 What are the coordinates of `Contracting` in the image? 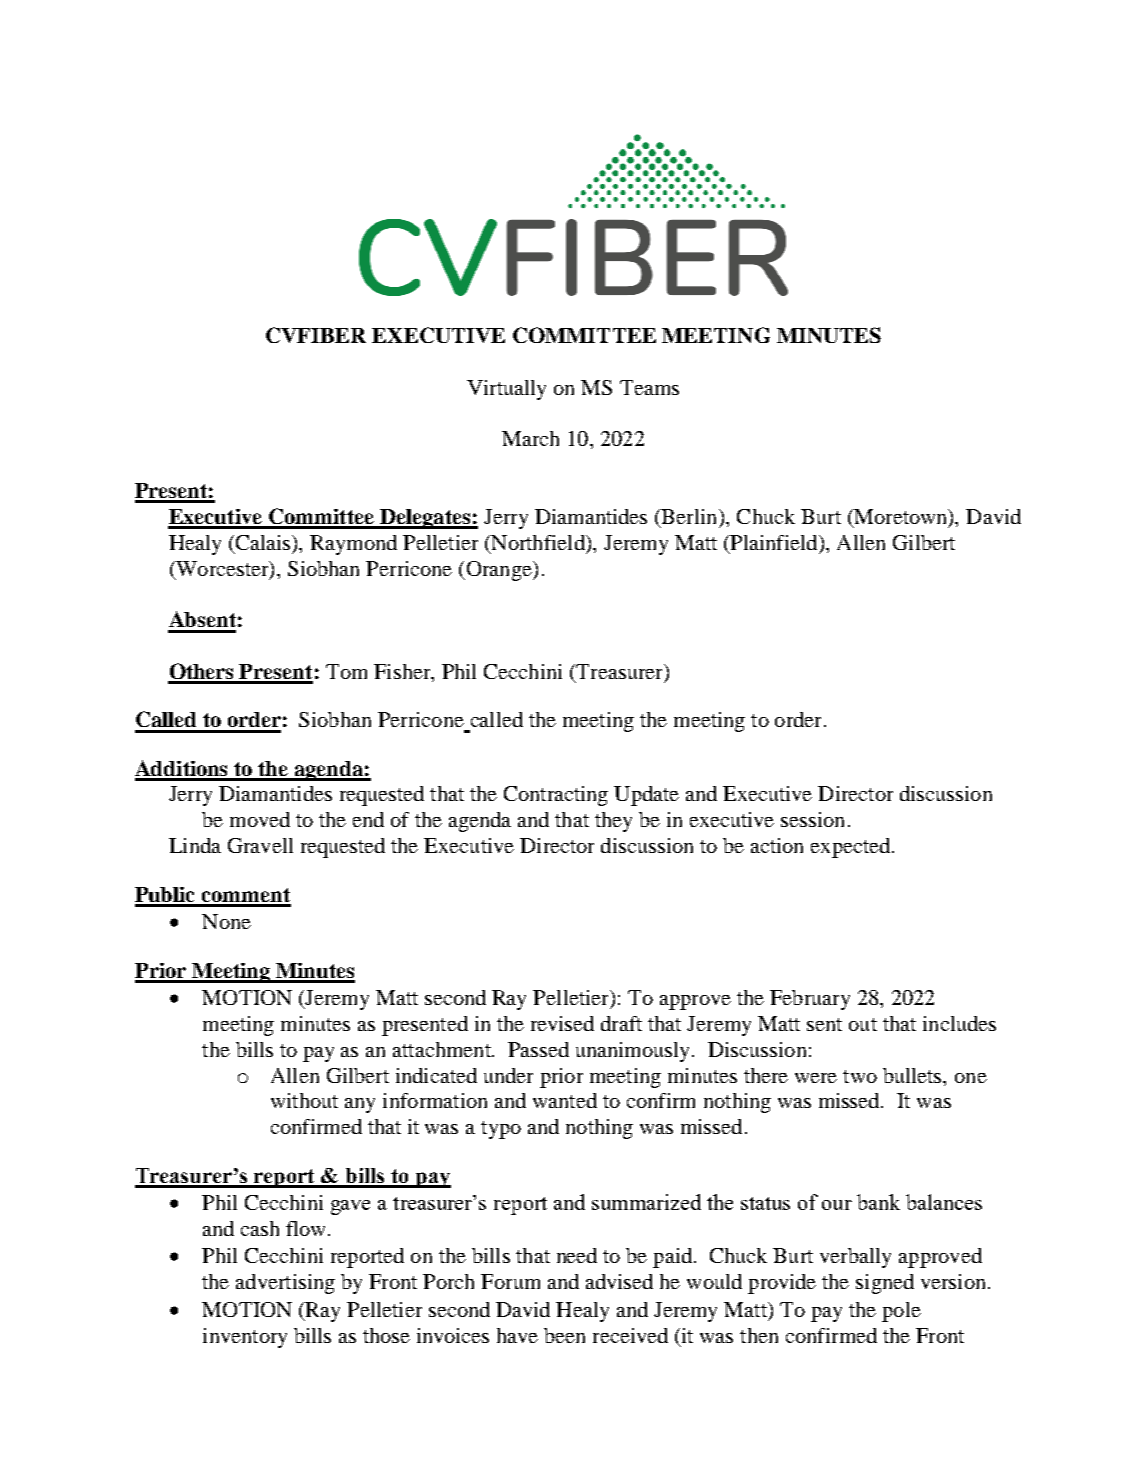 It's located at (556, 796).
